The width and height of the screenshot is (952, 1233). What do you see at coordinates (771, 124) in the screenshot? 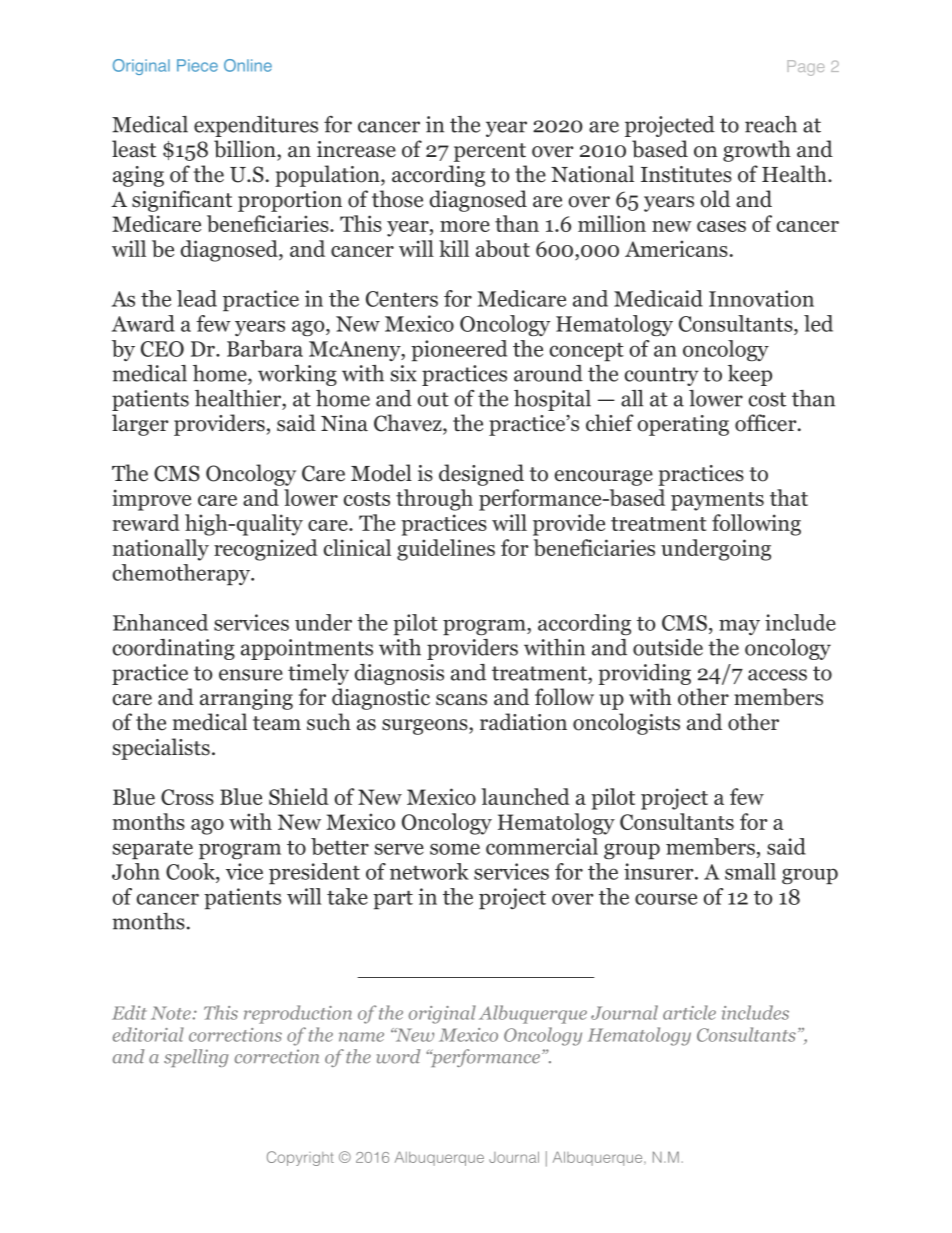
I see `reach` at bounding box center [771, 124].
